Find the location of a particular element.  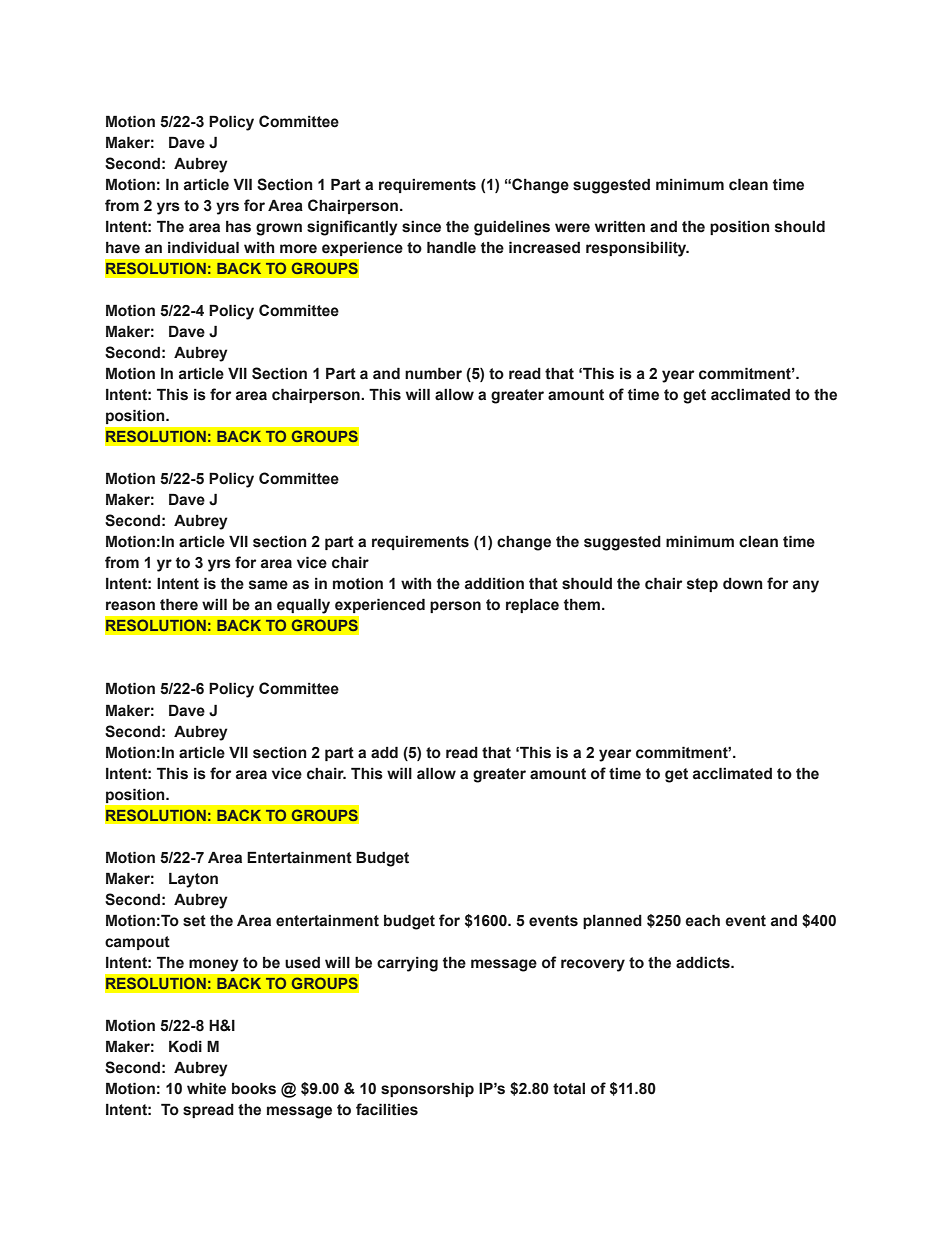

total is located at coordinates (569, 1089).
